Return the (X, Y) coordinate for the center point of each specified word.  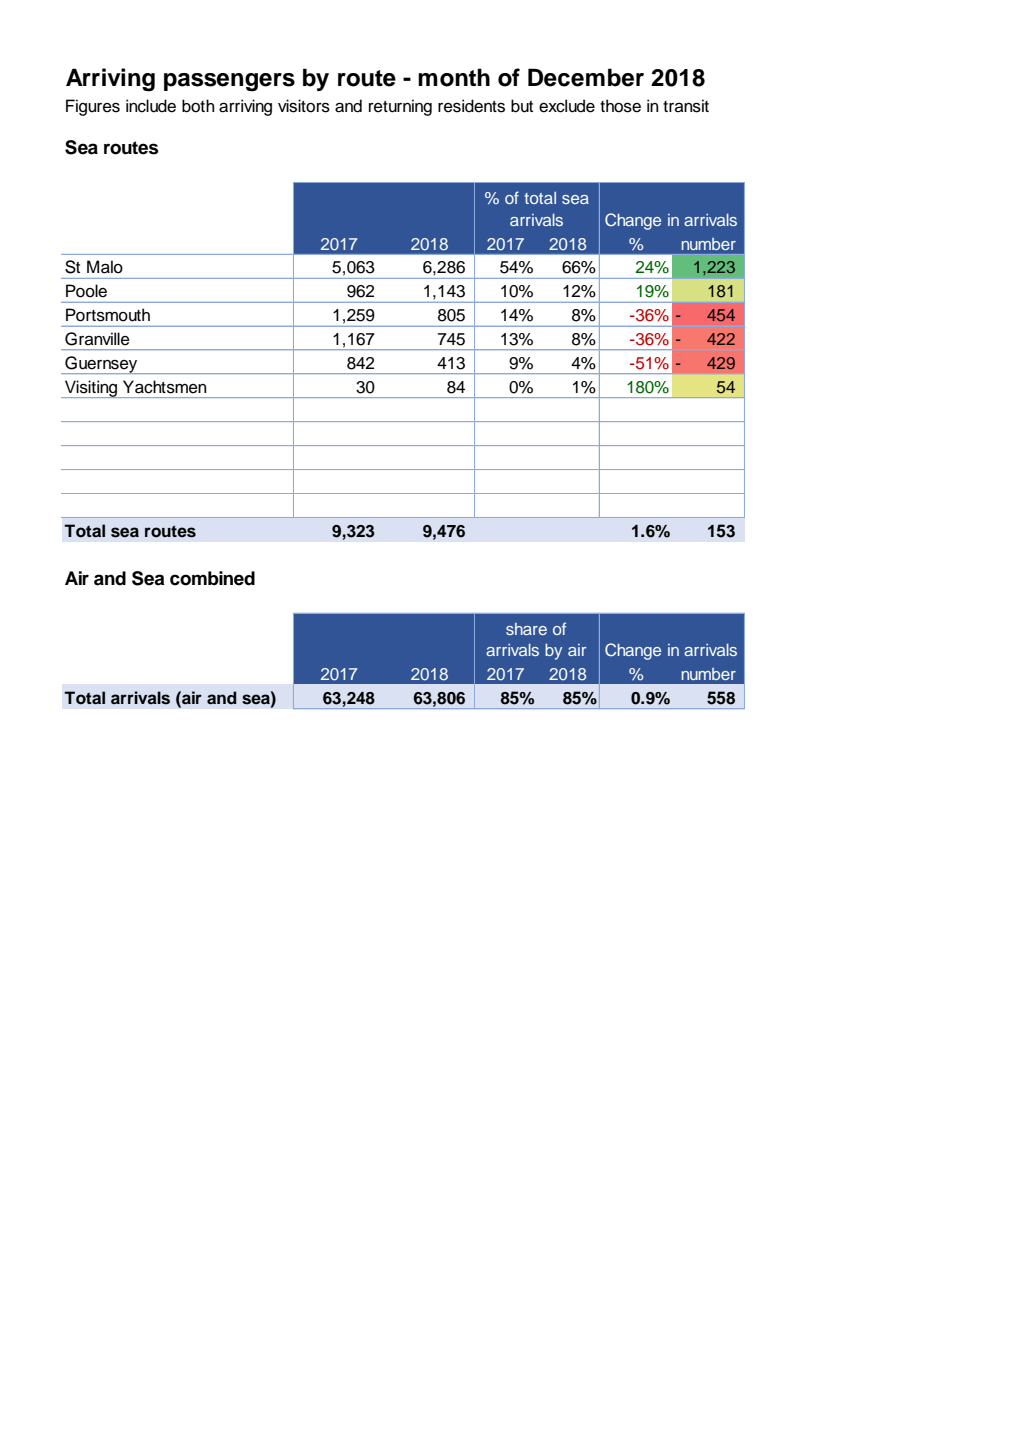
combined (212, 578)
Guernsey (101, 365)
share (526, 629)
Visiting (91, 389)
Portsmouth (108, 315)
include (151, 106)
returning (400, 107)
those (620, 106)
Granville (97, 339)
